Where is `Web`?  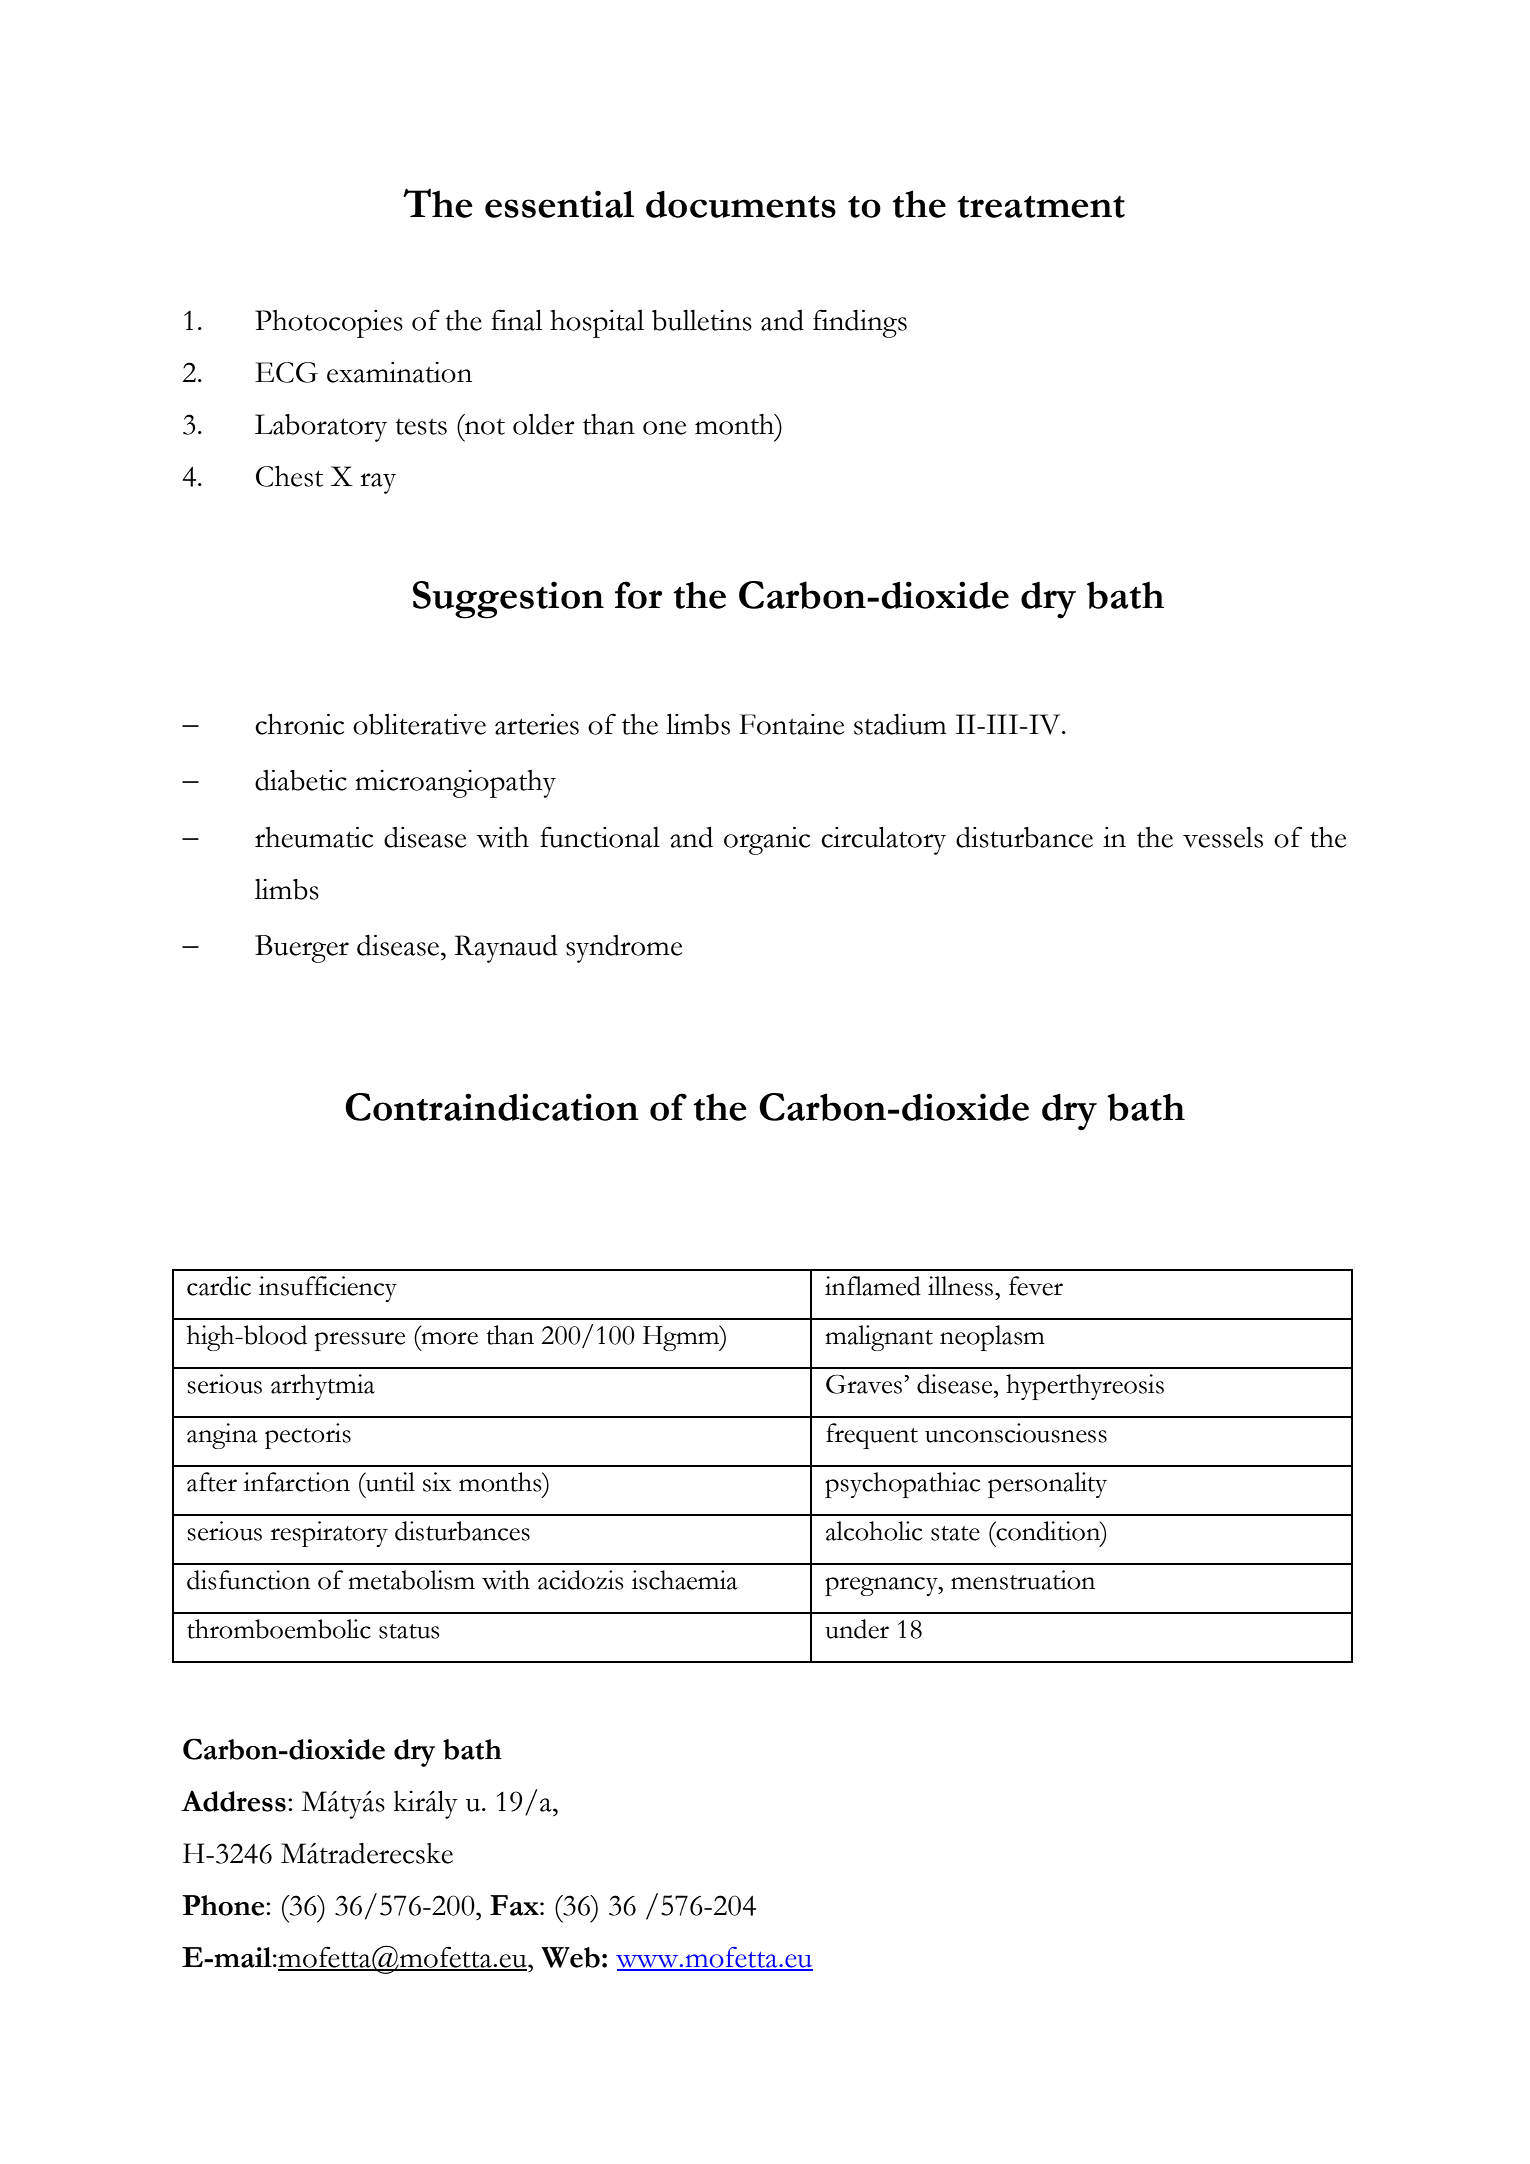 Web is located at coordinates (570, 1957).
